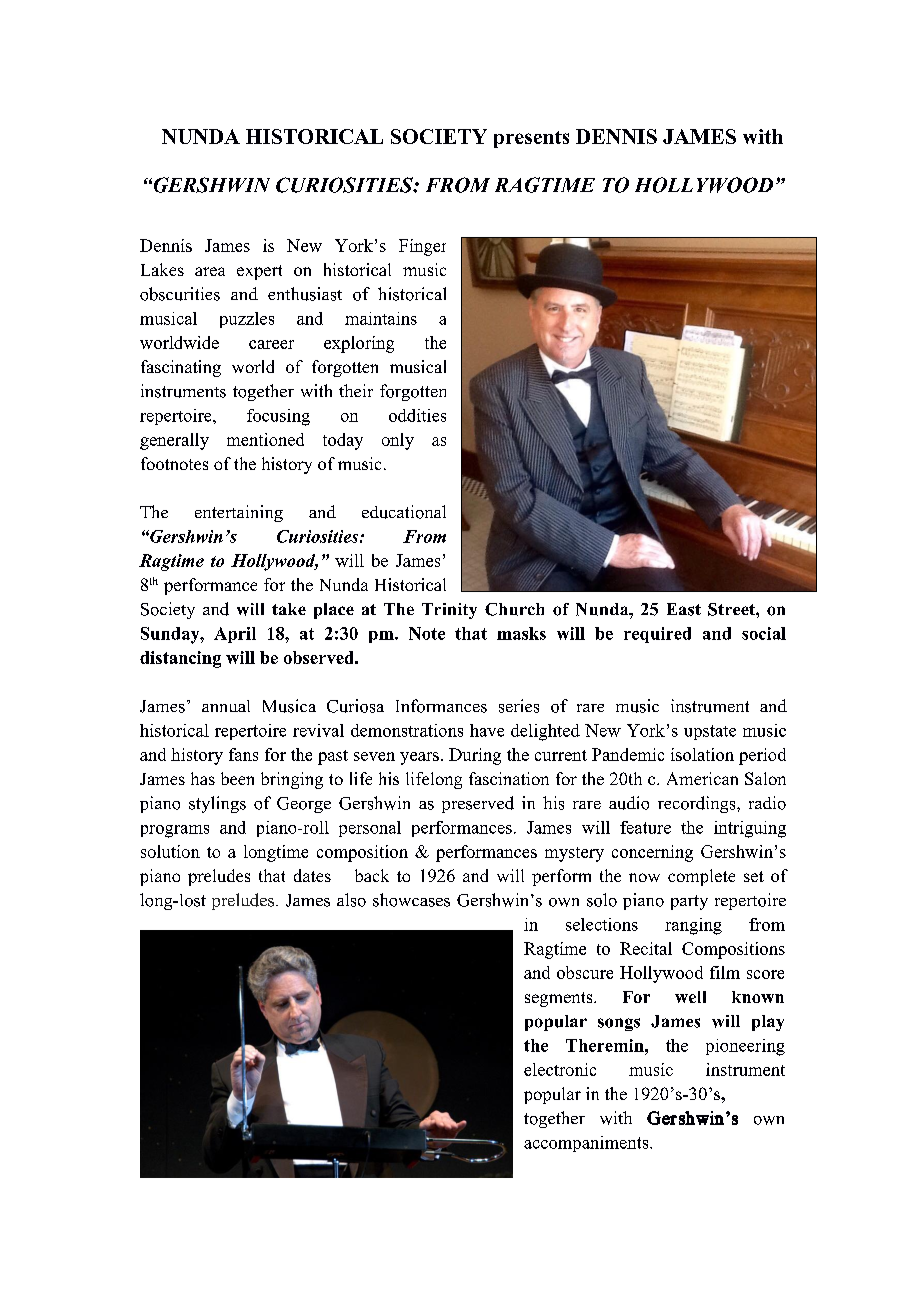  I want to click on required, so click(657, 635).
